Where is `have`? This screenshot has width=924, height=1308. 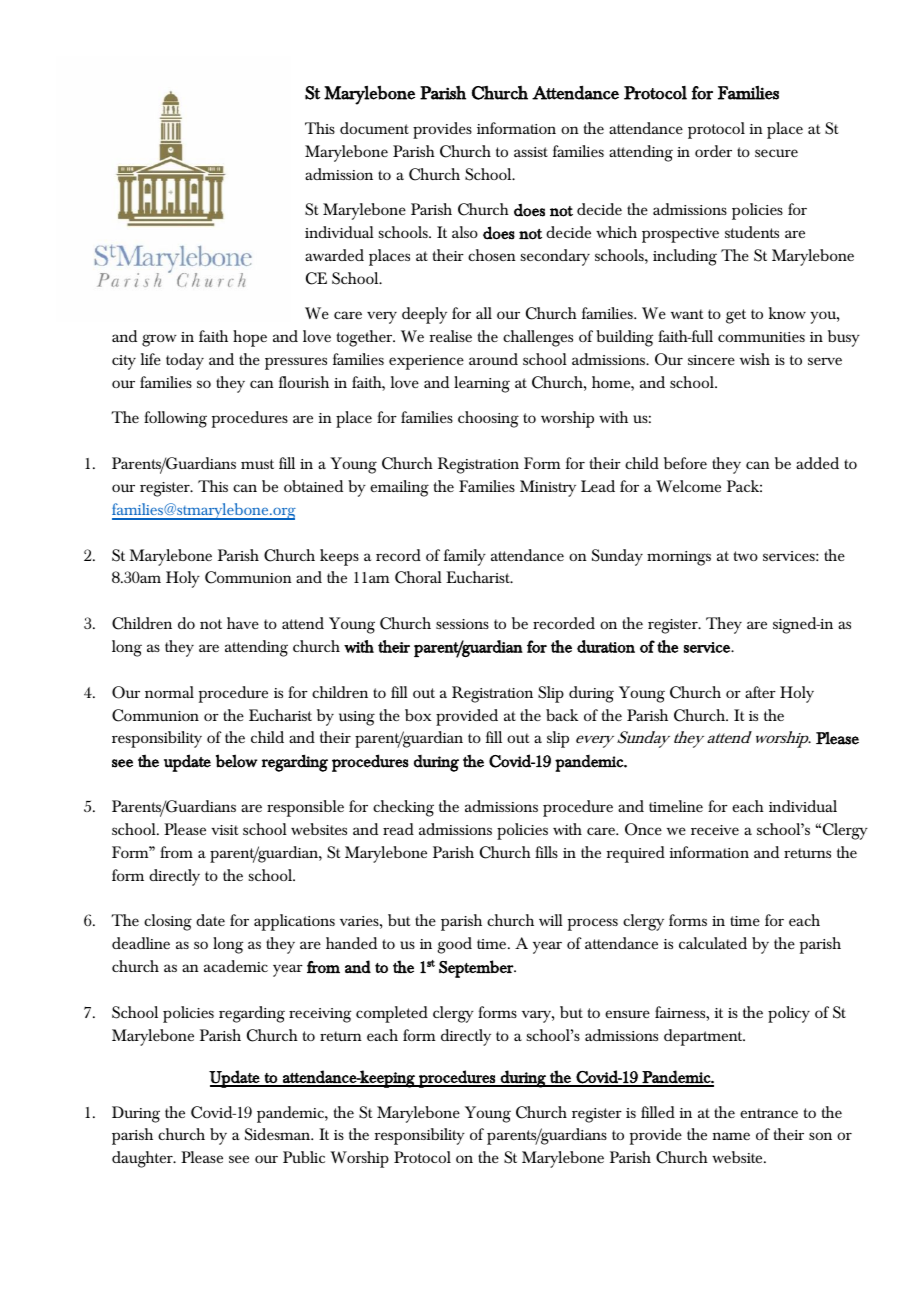
have is located at coordinates (243, 623).
